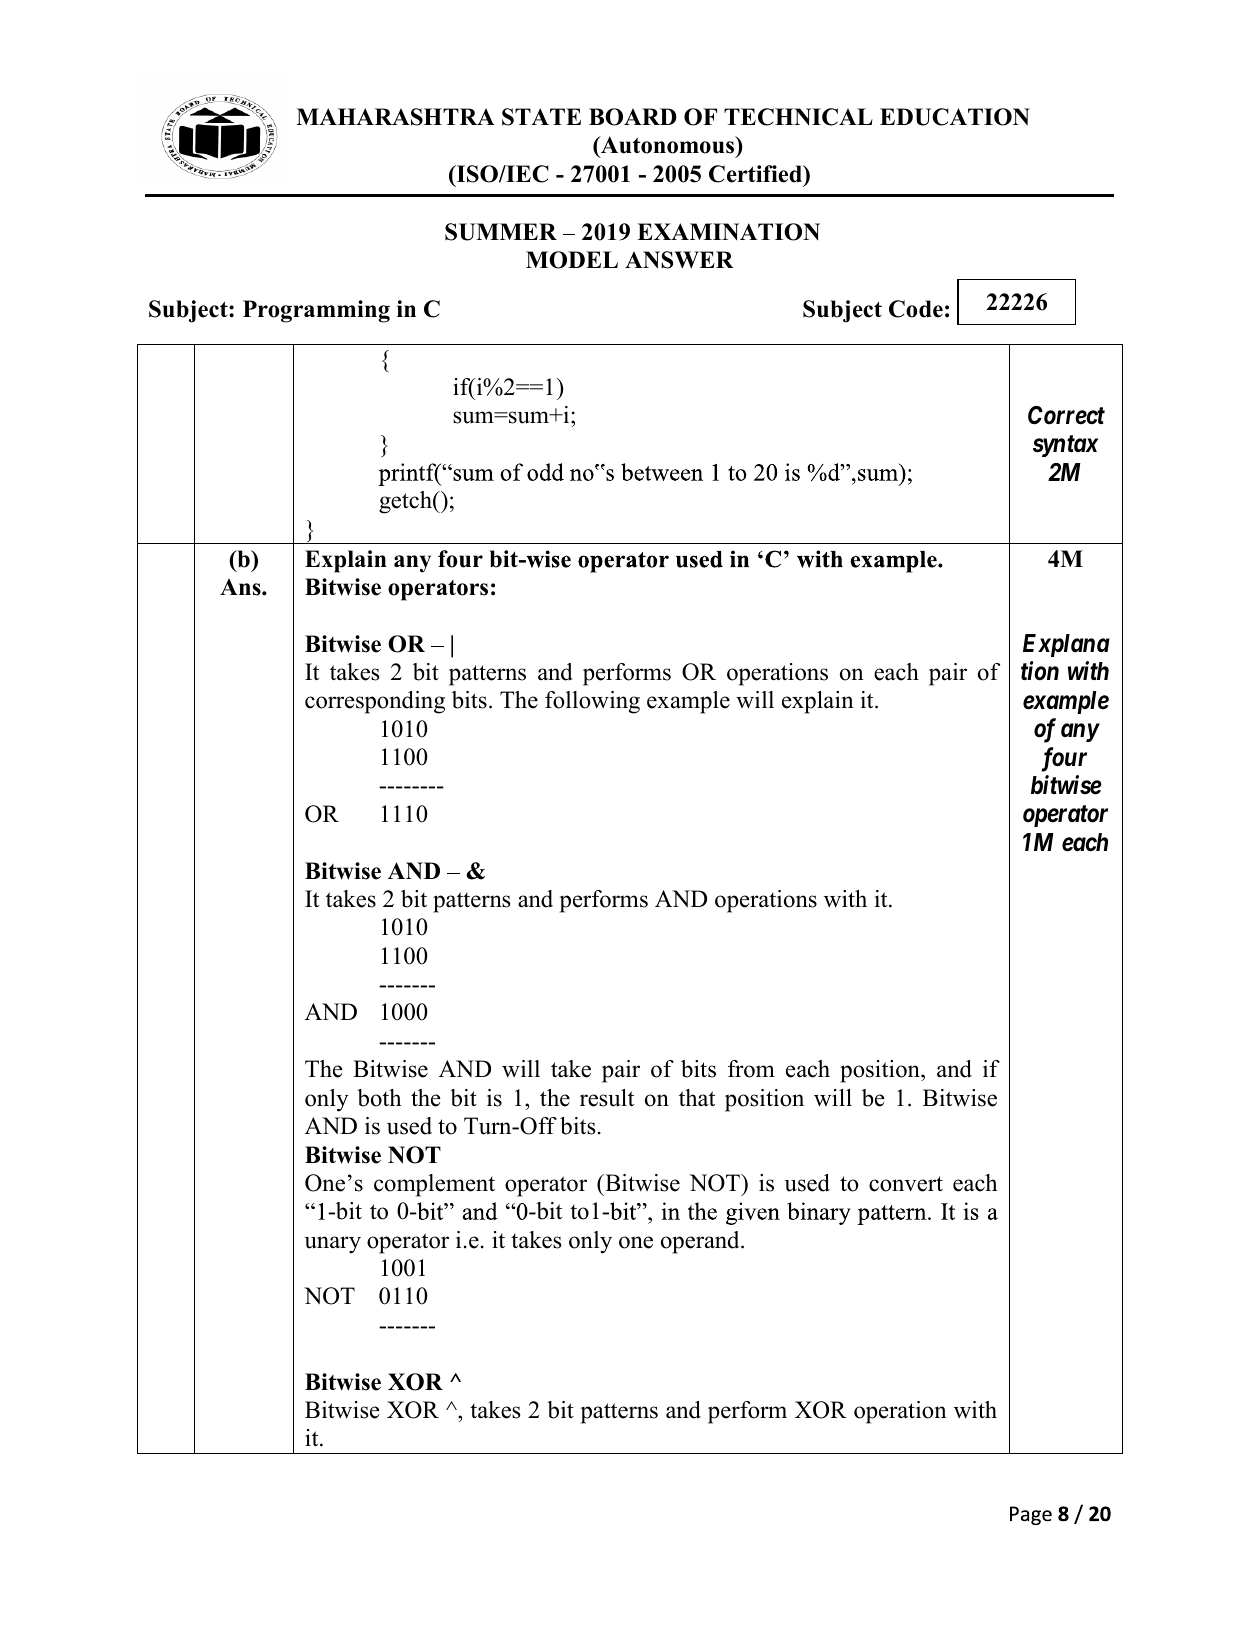 The width and height of the page is (1259, 1629). I want to click on MAHARASHTRA, so click(395, 117).
